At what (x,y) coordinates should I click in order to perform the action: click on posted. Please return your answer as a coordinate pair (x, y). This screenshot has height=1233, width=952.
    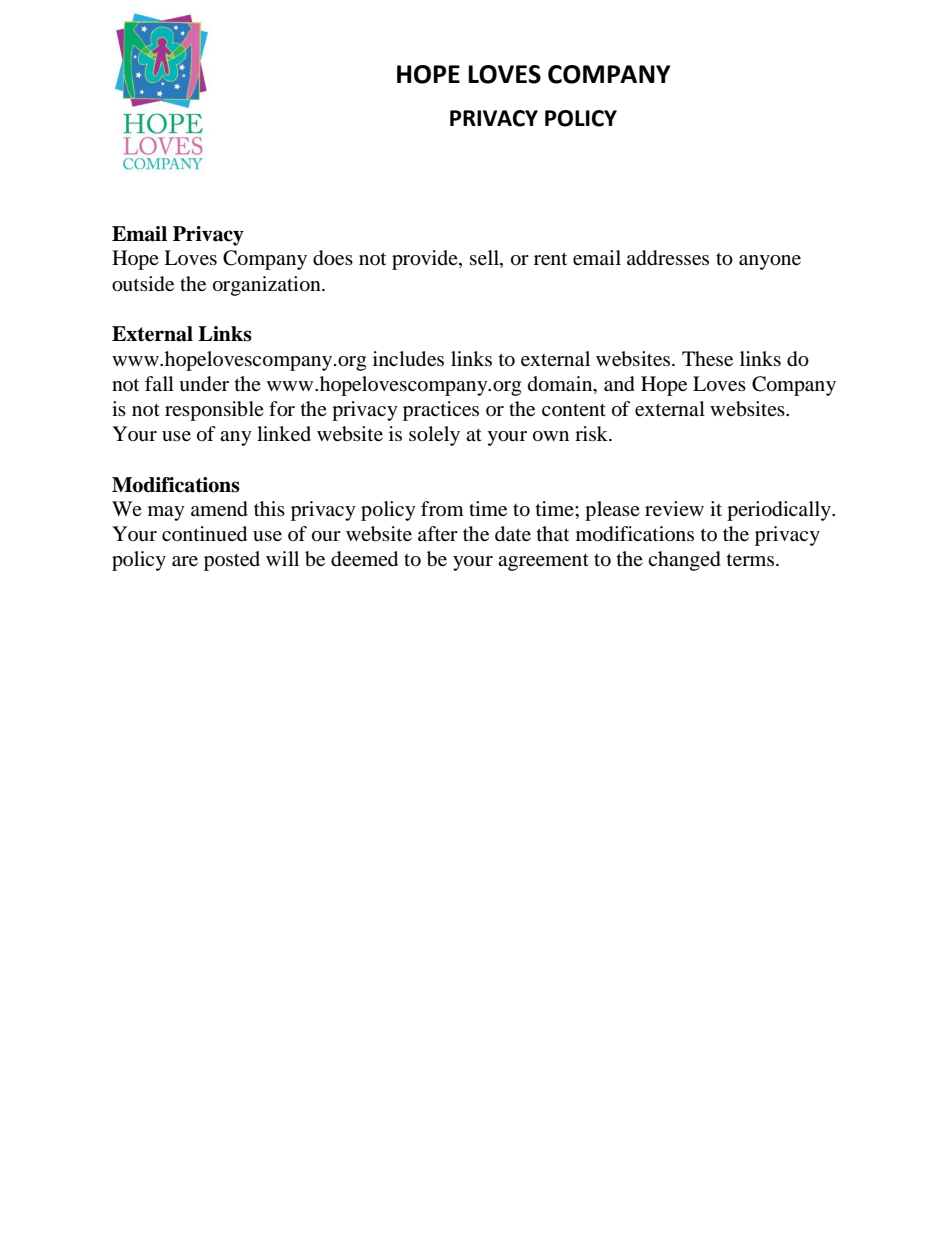
    Looking at the image, I should click on (232, 561).
